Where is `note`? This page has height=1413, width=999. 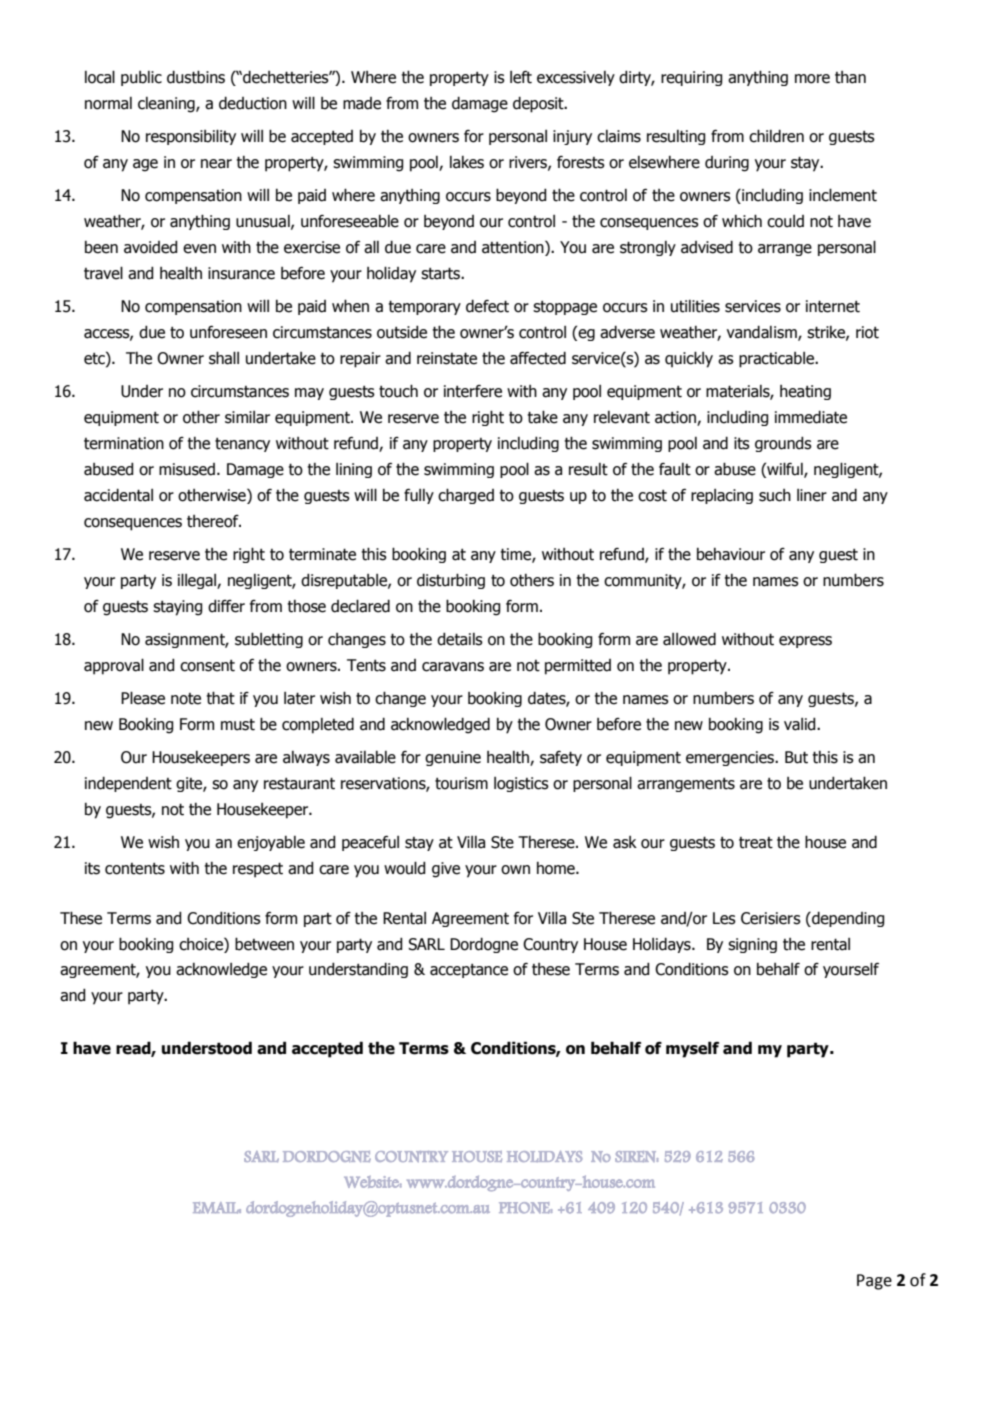 note is located at coordinates (186, 699).
